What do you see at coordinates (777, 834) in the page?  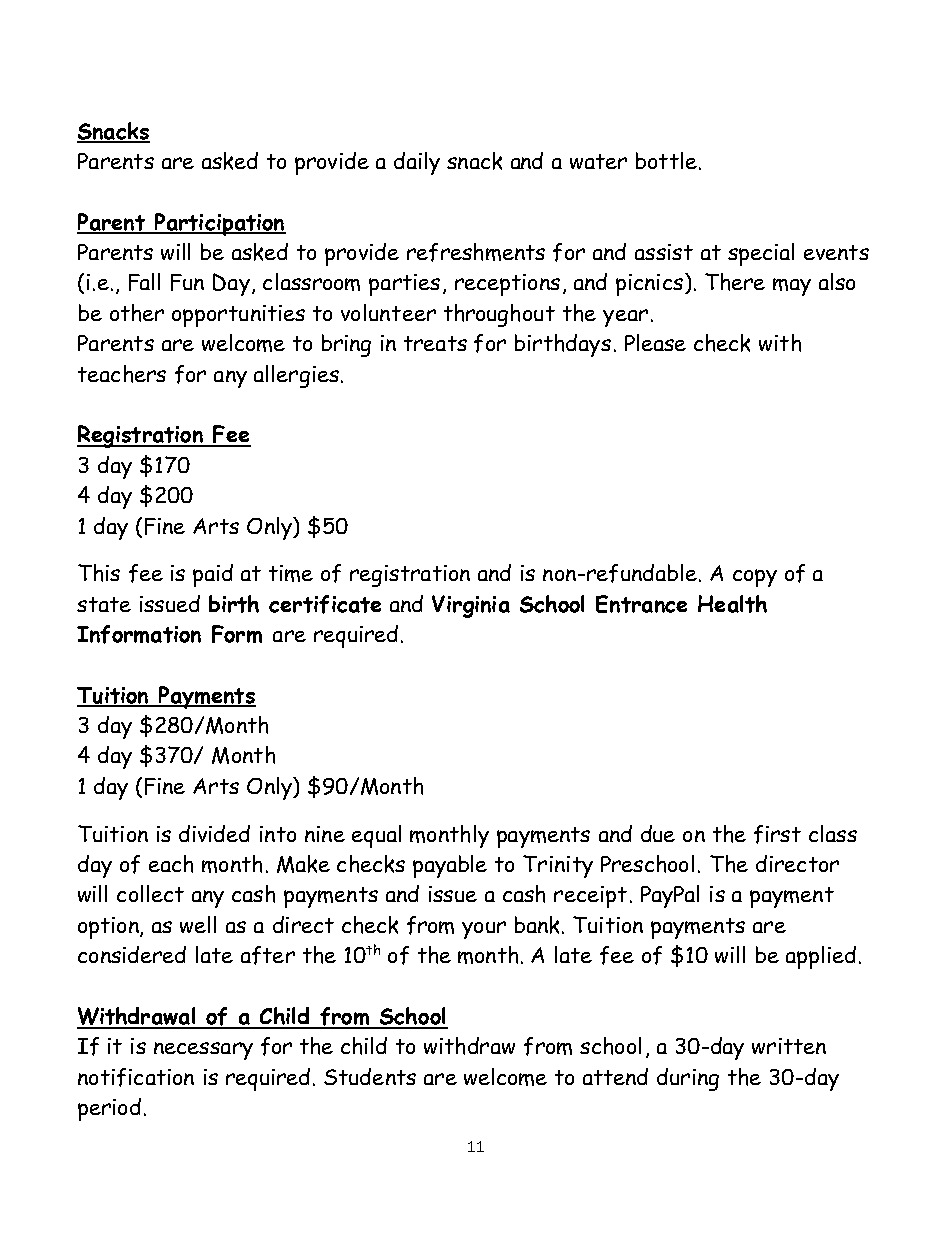 I see `first` at bounding box center [777, 834].
